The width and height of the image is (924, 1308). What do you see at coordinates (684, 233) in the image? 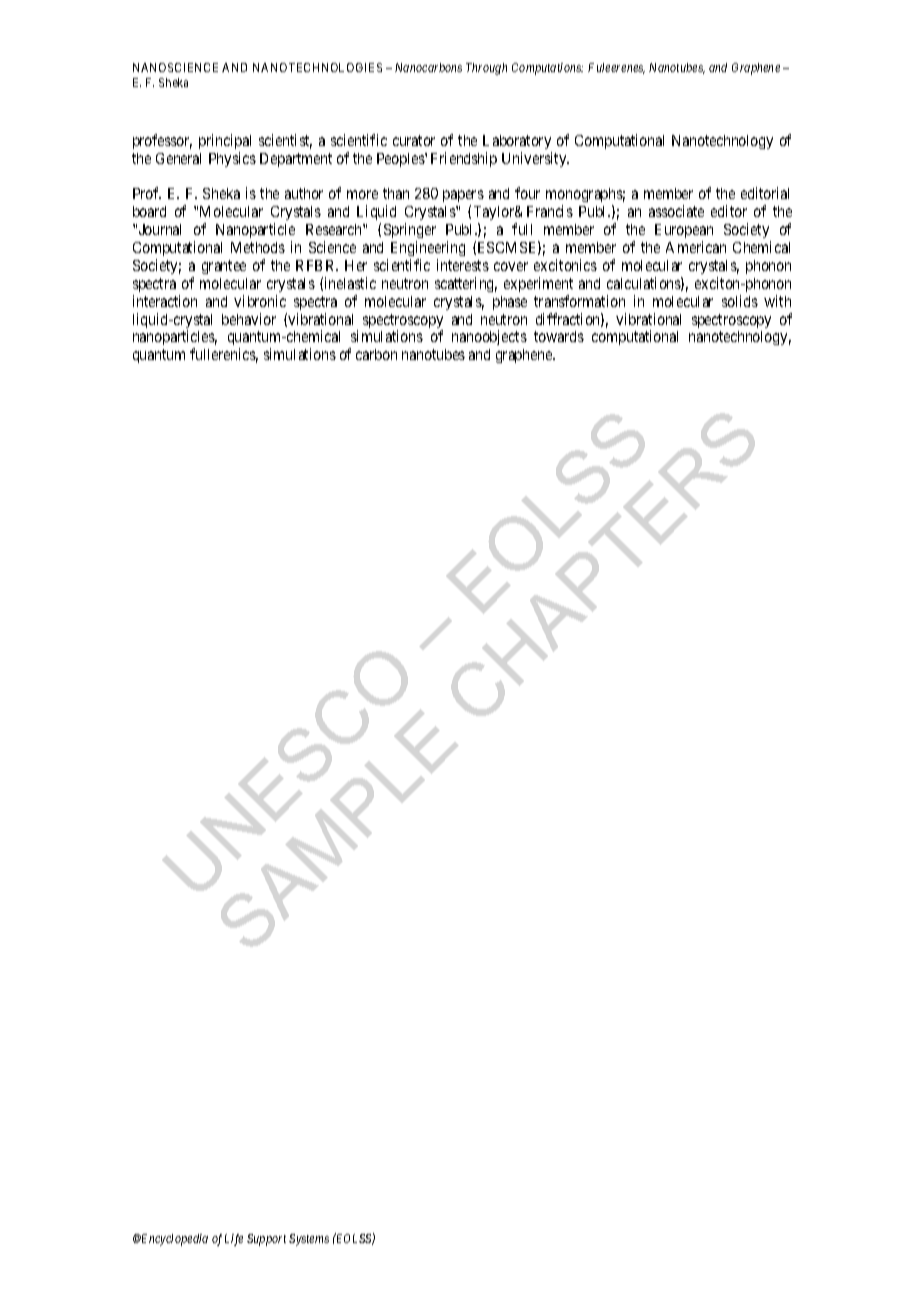
I see `European` at bounding box center [684, 233].
